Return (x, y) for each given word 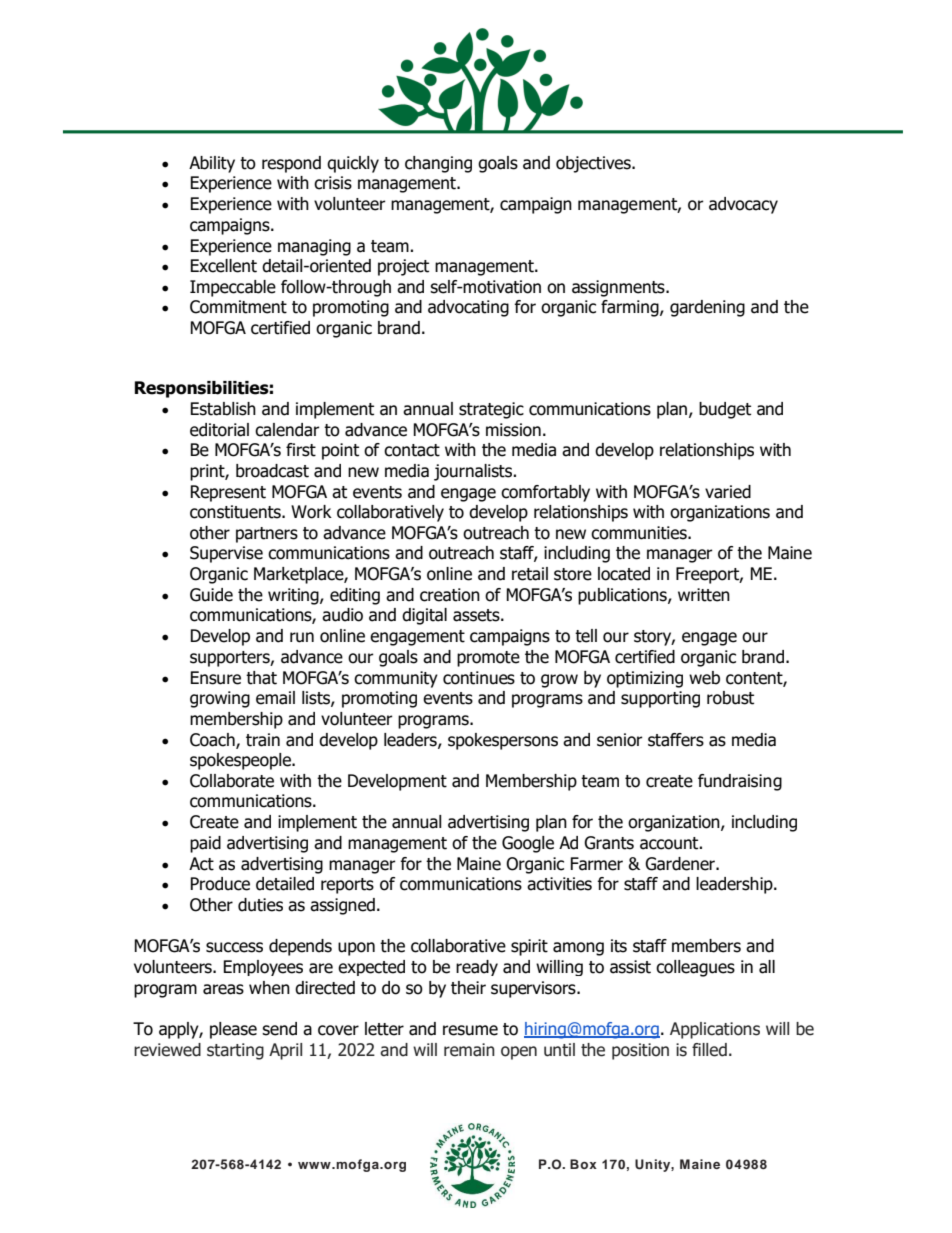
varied (728, 492)
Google (528, 844)
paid (205, 844)
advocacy (743, 205)
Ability (212, 164)
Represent (228, 493)
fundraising (740, 782)
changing (438, 164)
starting (235, 1051)
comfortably (545, 493)
